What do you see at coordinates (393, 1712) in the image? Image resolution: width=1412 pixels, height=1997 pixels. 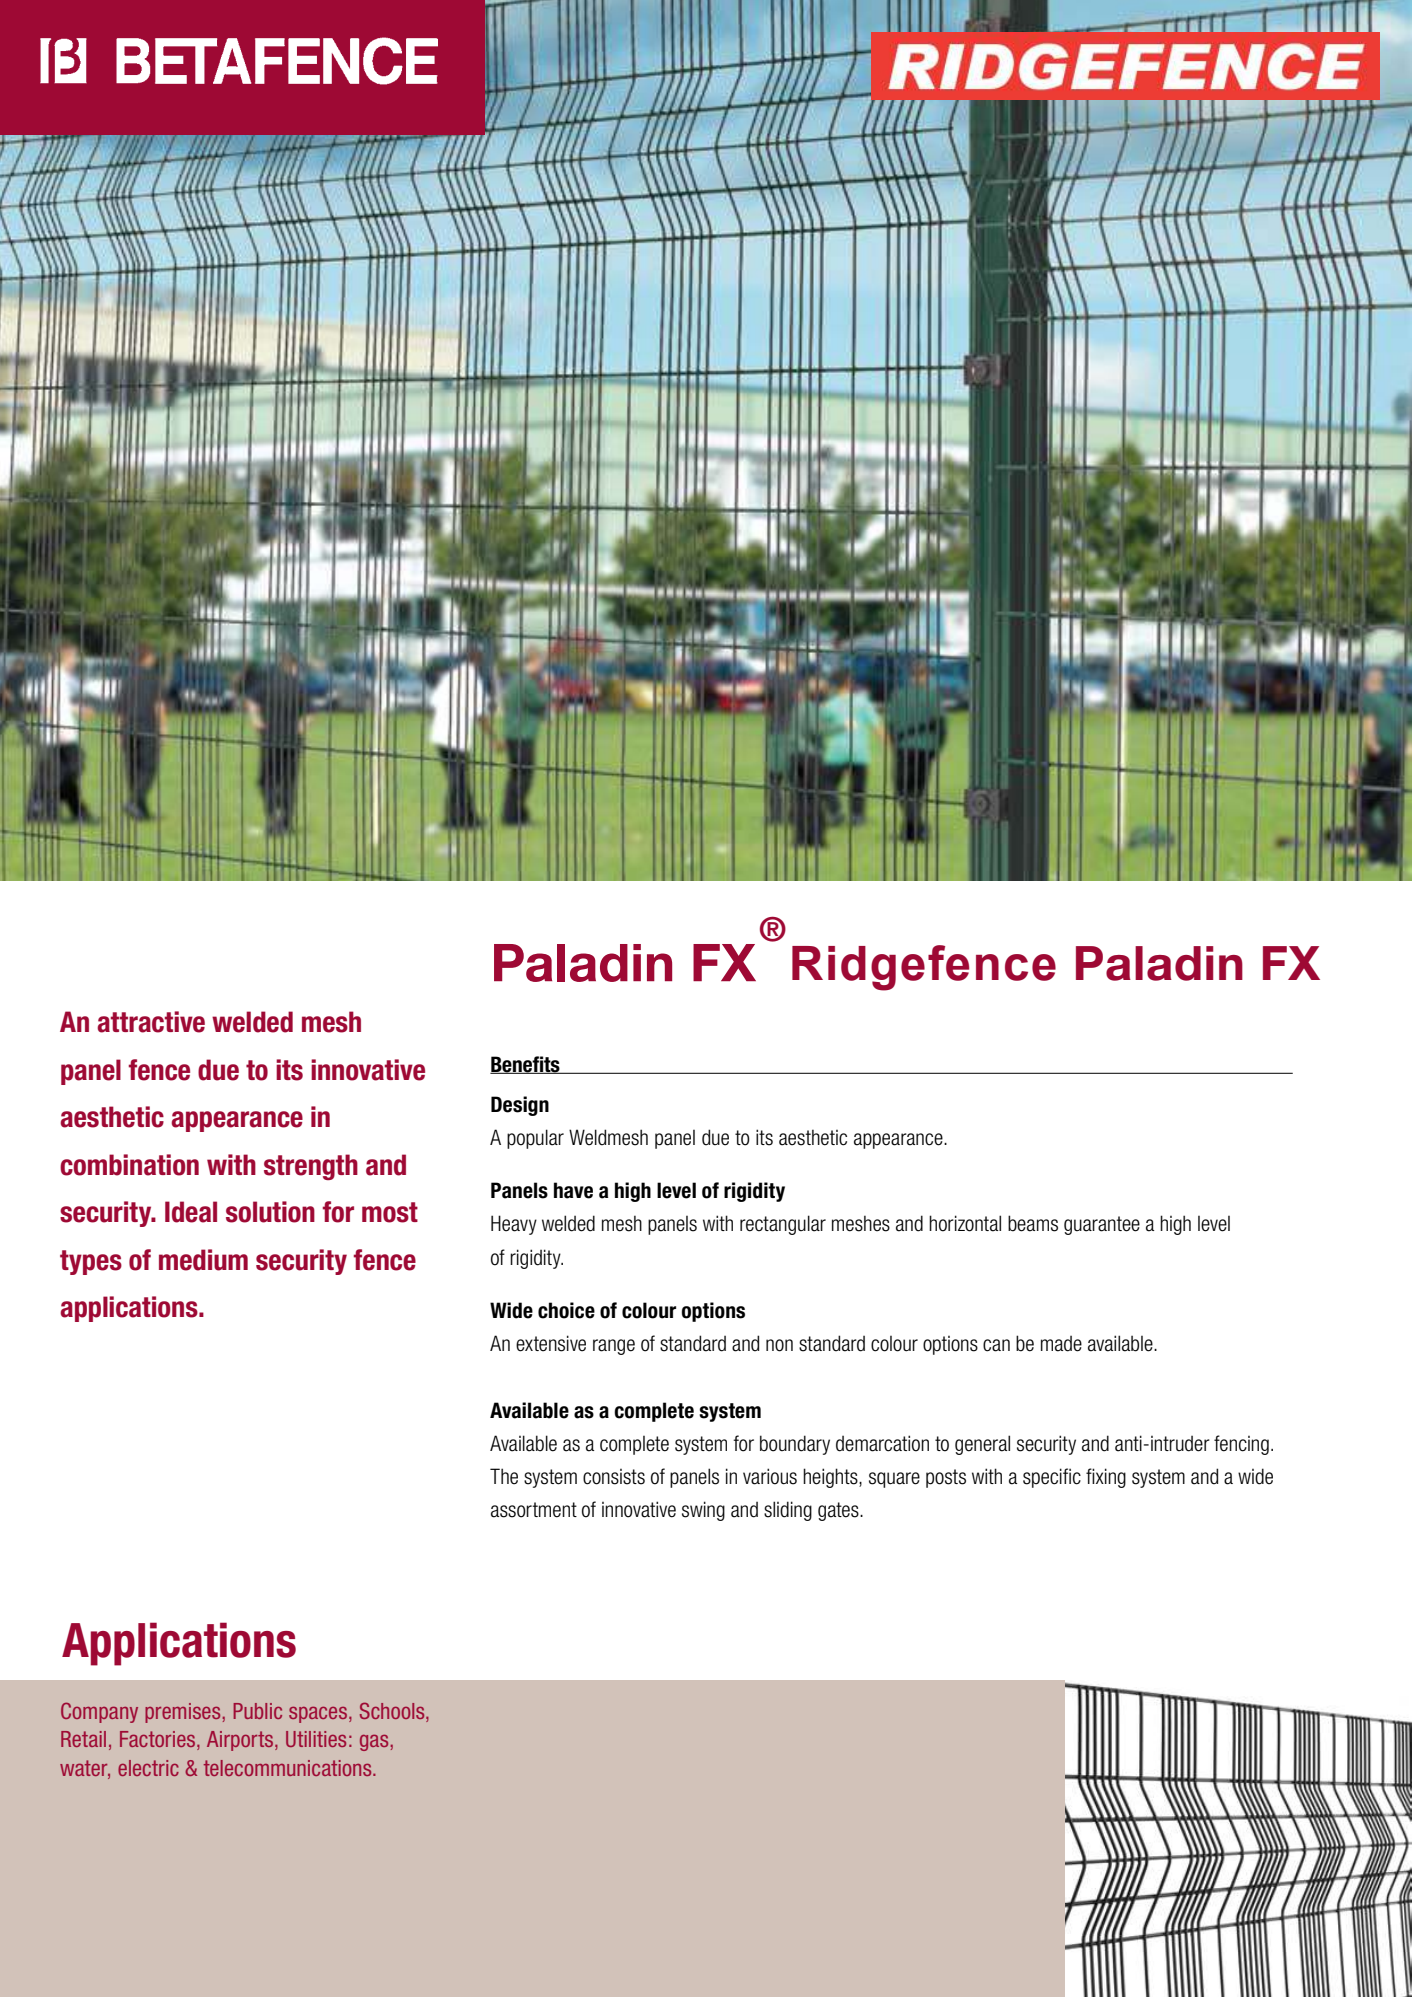 I see `Schools` at bounding box center [393, 1712].
